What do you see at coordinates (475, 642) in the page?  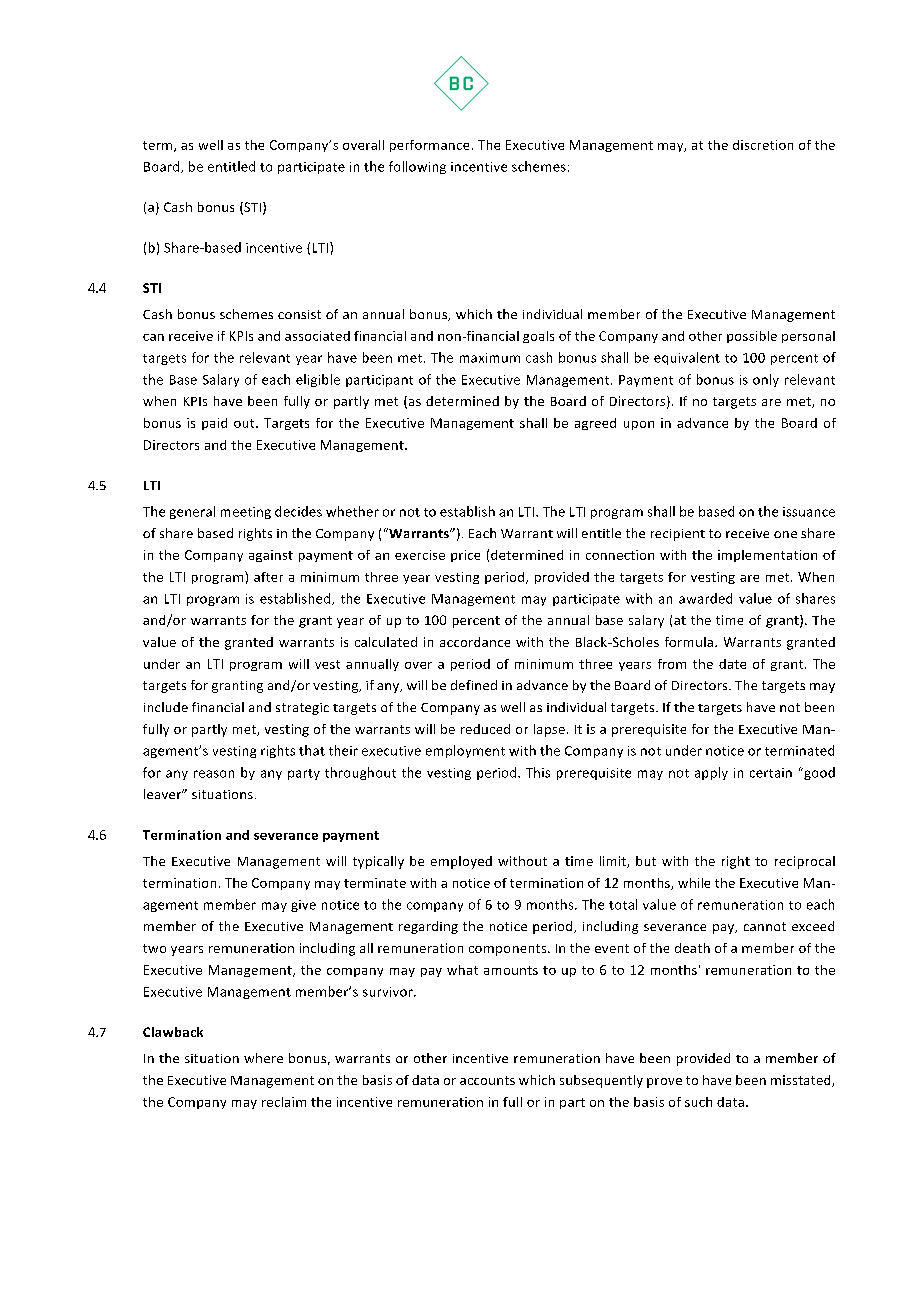 I see `accordance` at bounding box center [475, 642].
